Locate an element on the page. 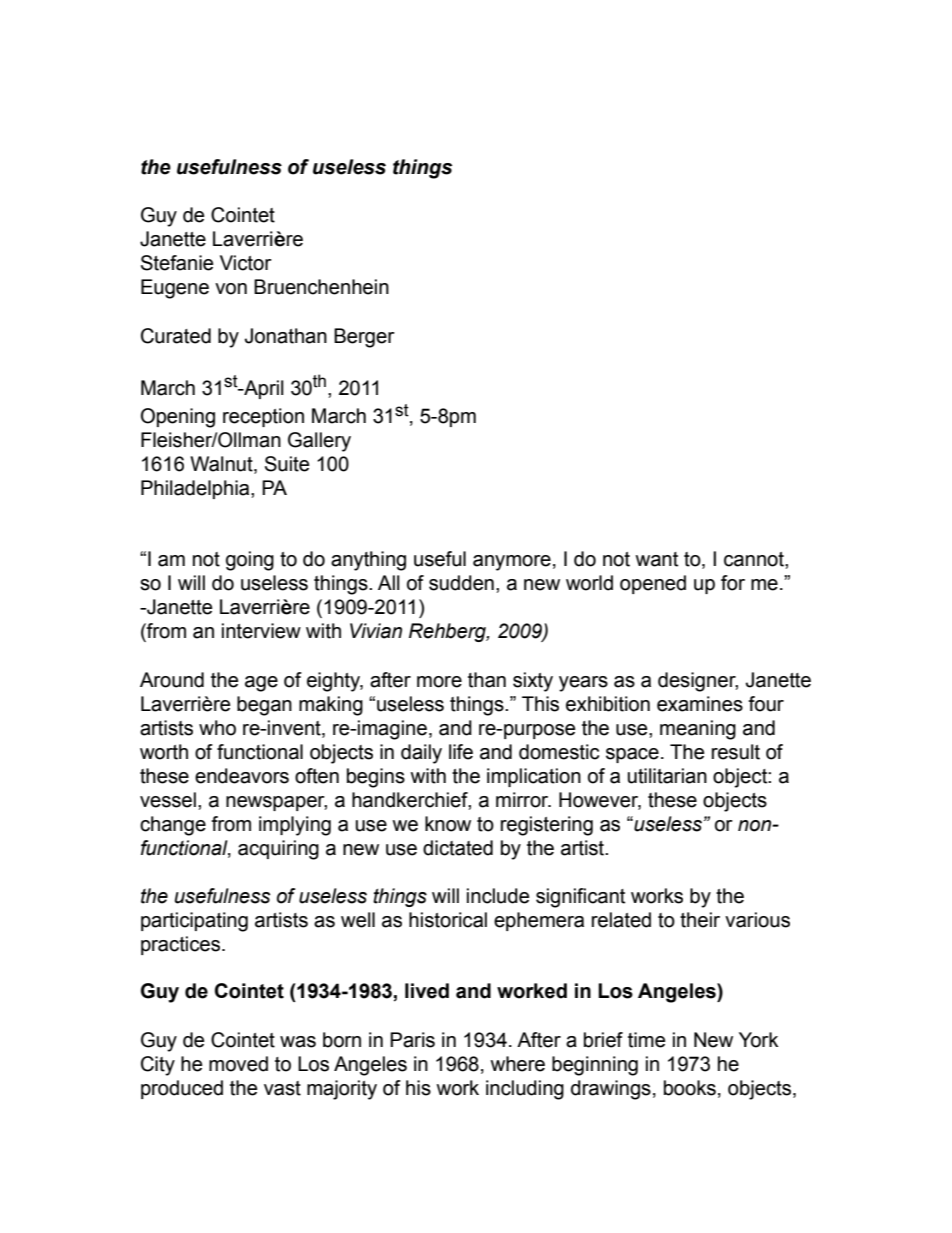 The height and width of the document is (1233, 952). utilitarian is located at coordinates (667, 776).
